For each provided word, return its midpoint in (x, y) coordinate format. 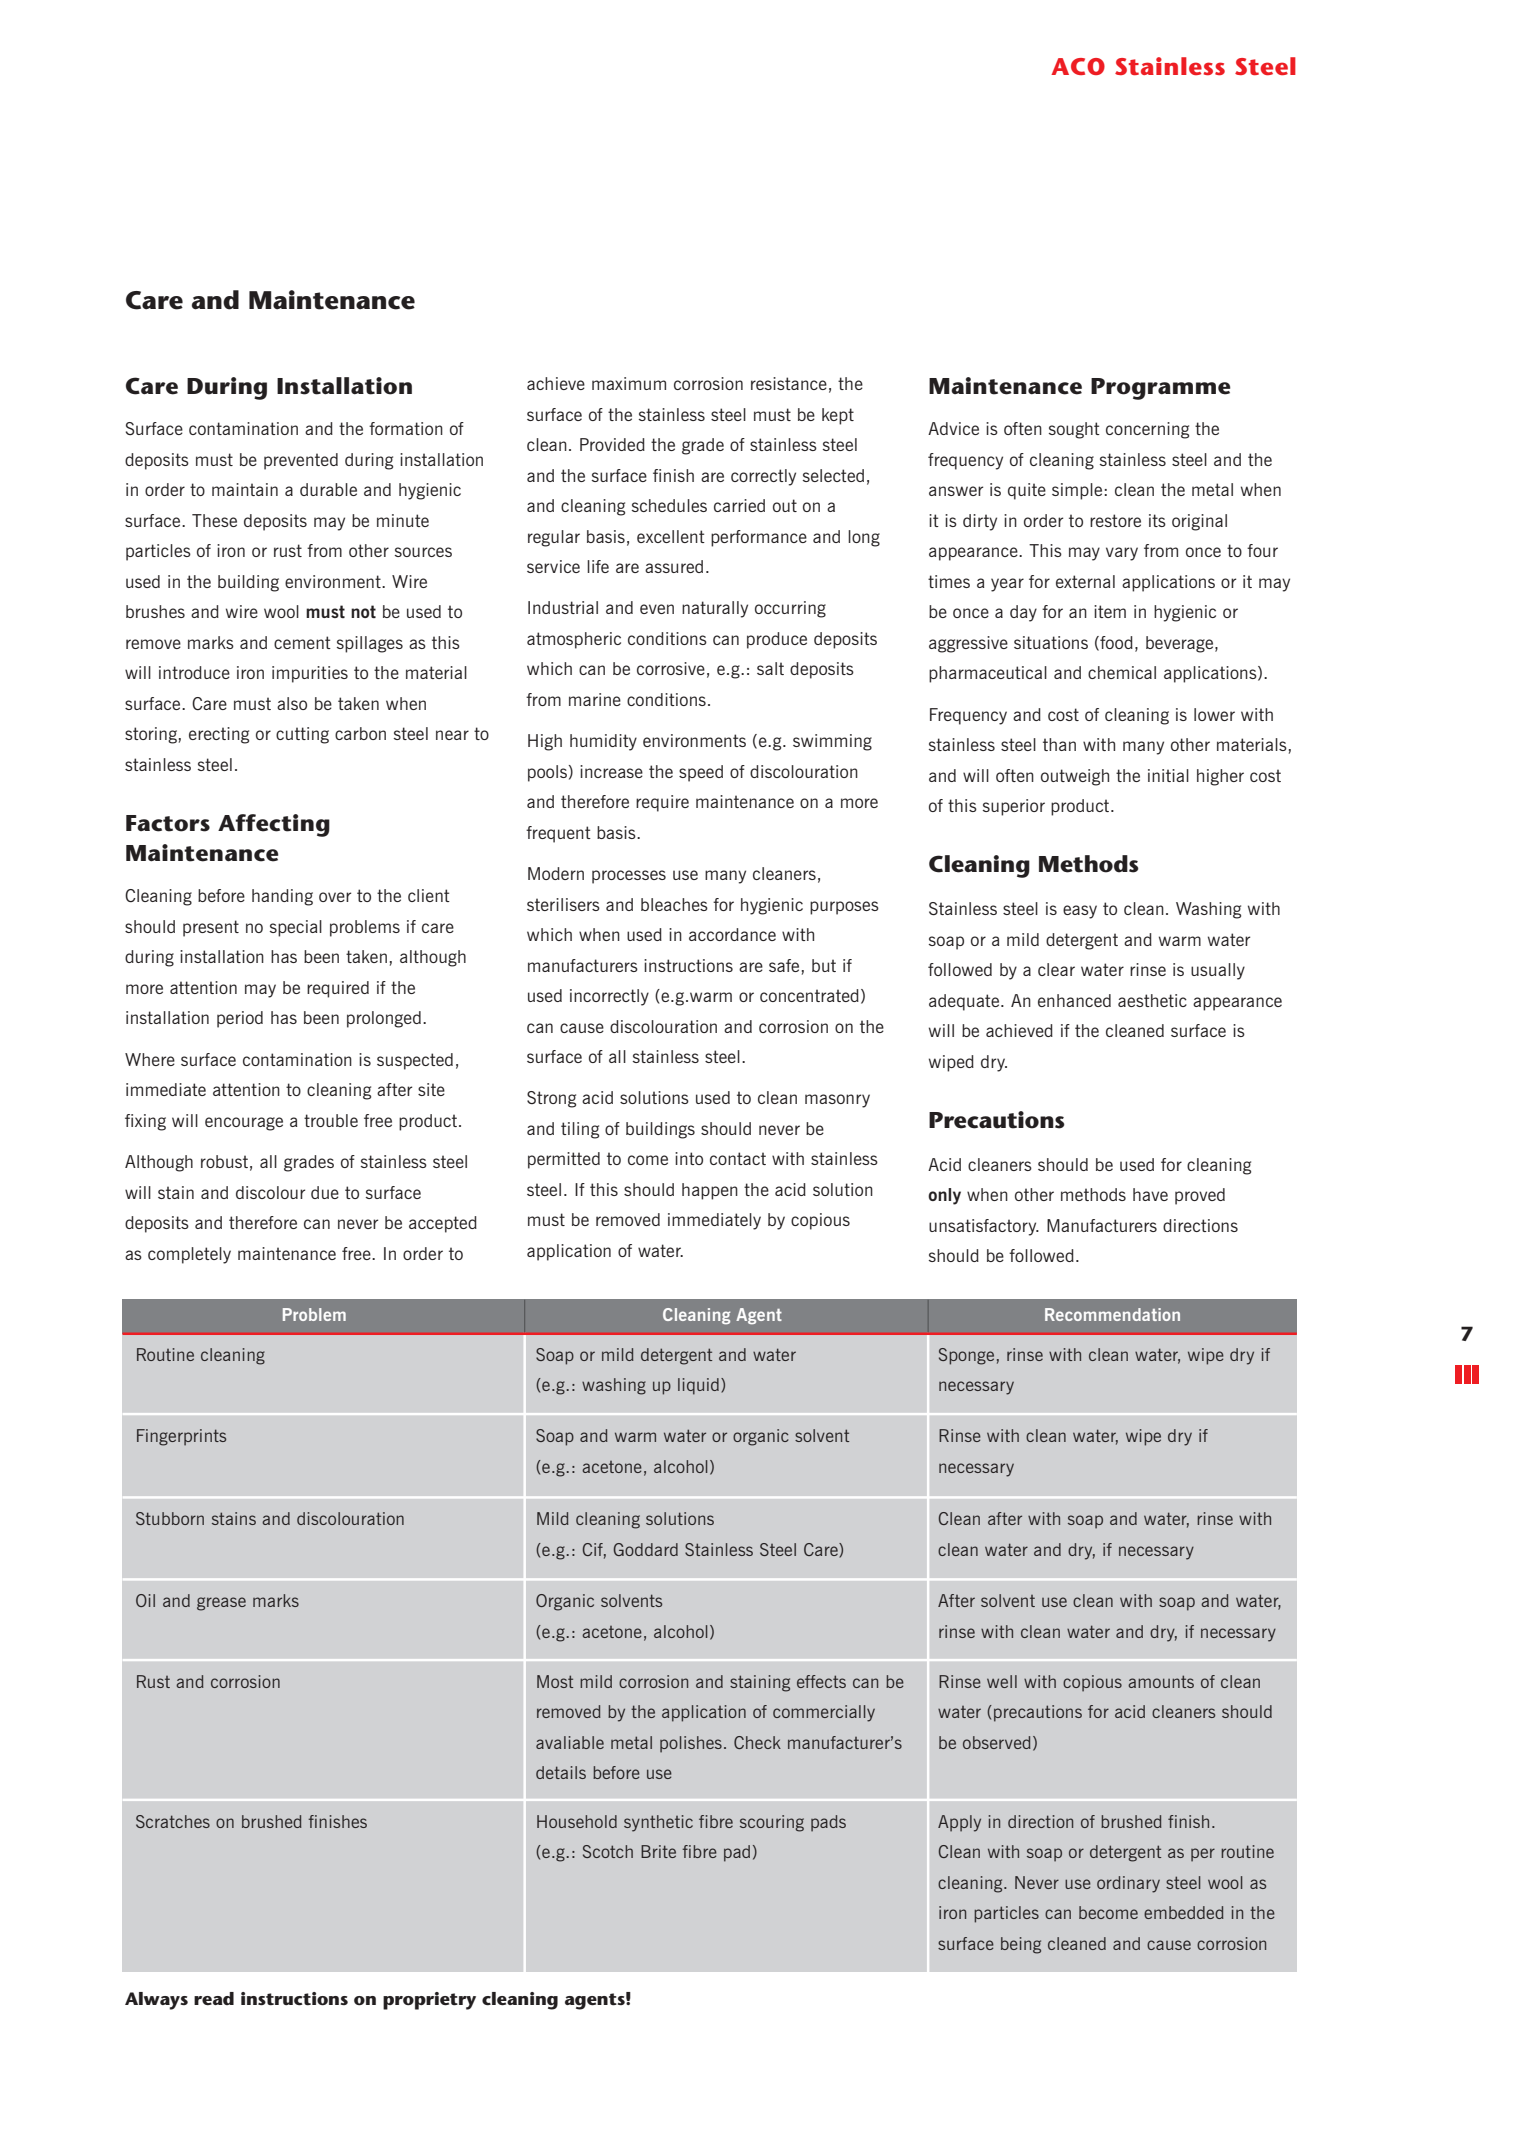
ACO (1078, 66)
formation (406, 428)
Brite (658, 1851)
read (214, 1998)
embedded (1184, 1912)
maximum (629, 383)
